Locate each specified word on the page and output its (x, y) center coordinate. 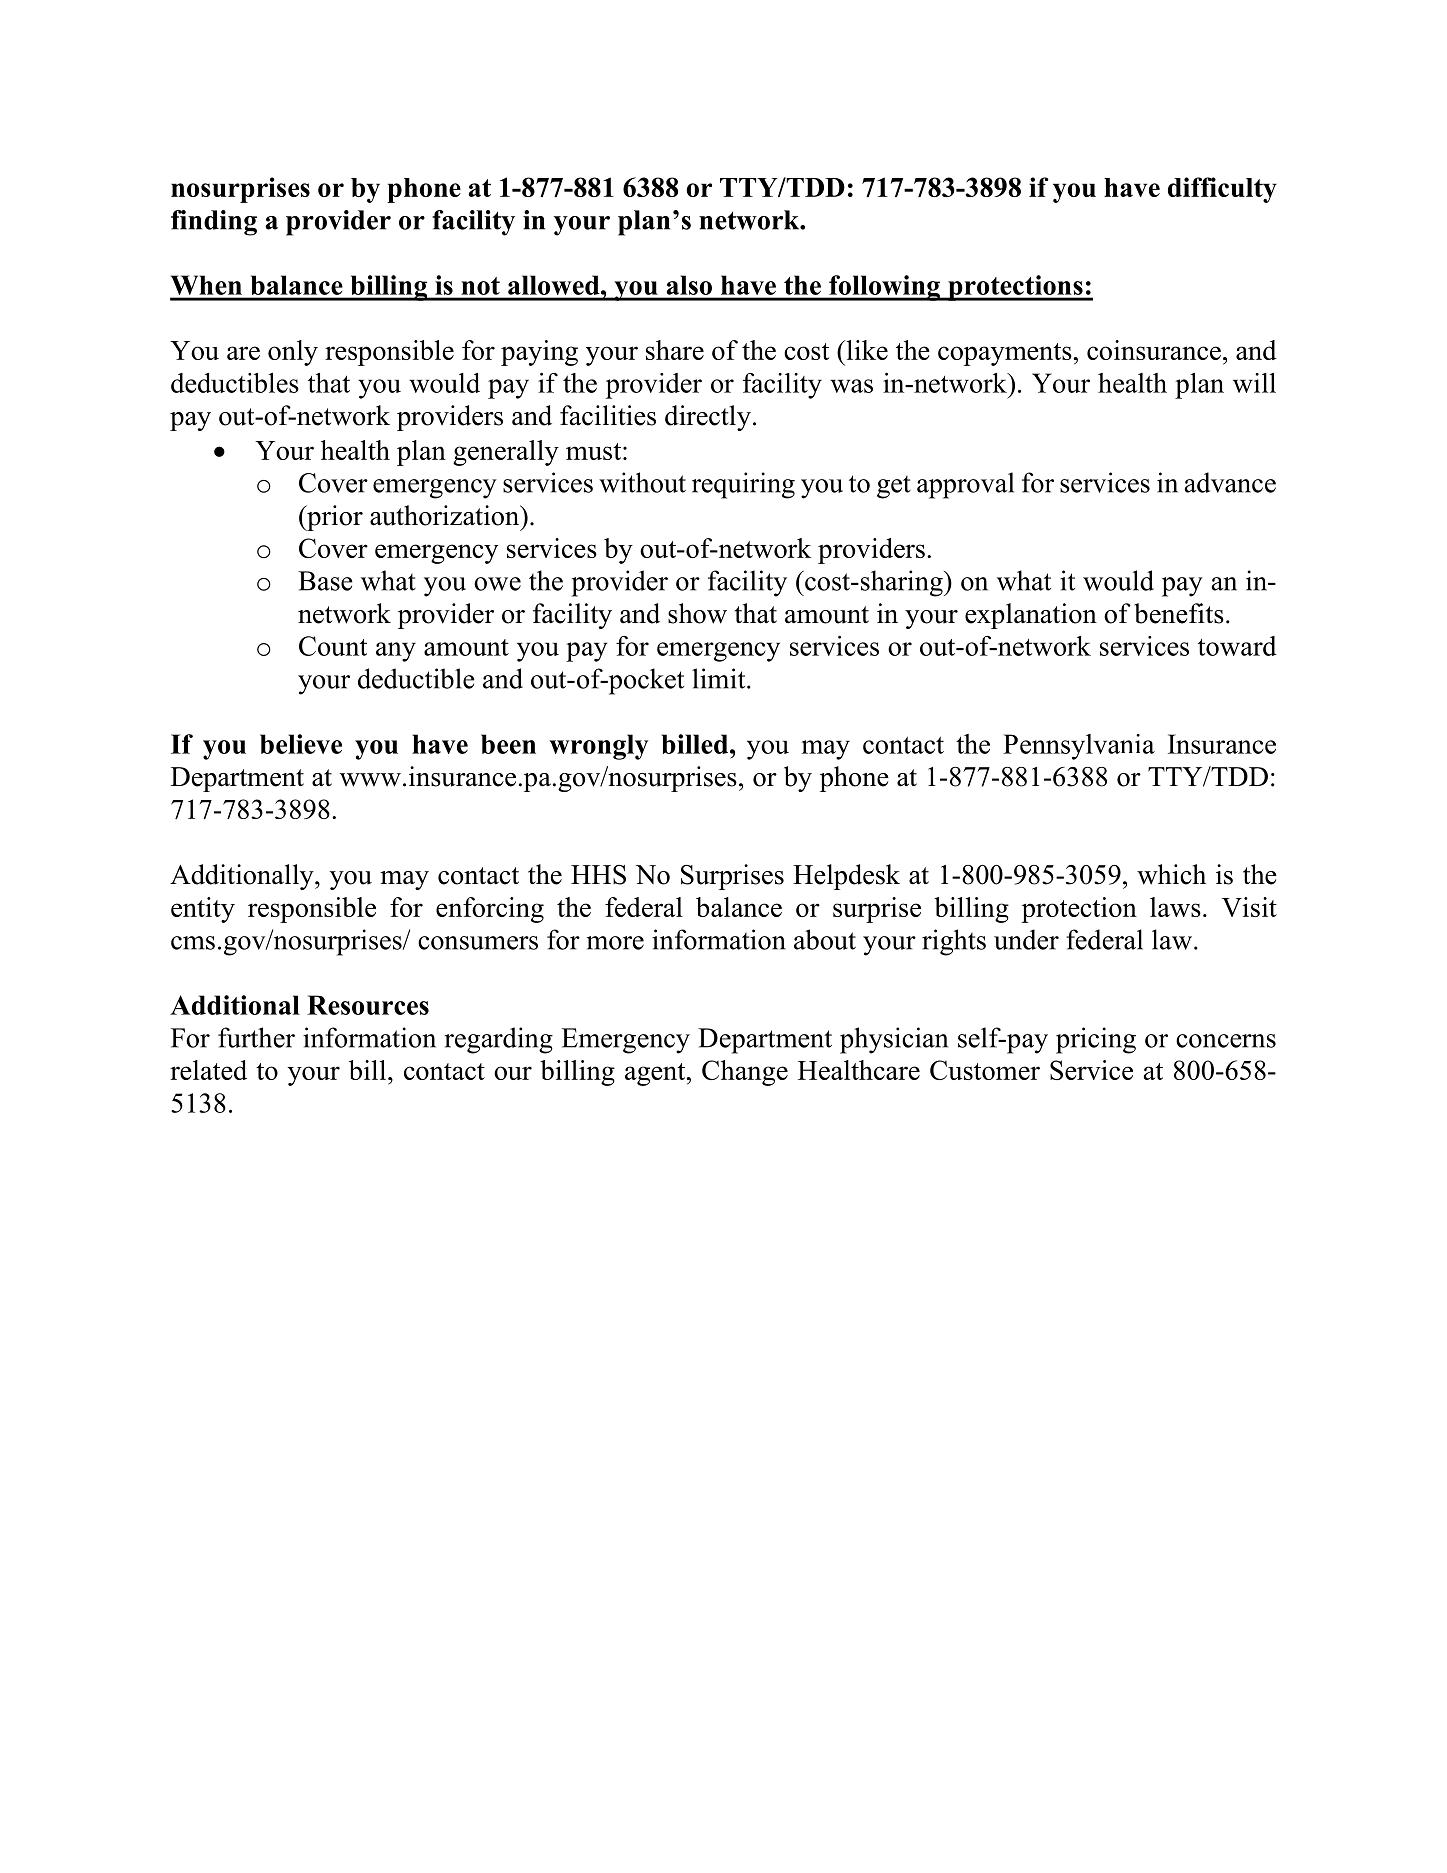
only (293, 353)
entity (203, 910)
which (1171, 874)
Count (333, 646)
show (697, 613)
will (1254, 383)
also (689, 285)
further (256, 1037)
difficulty (1222, 190)
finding (214, 223)
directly (708, 418)
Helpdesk (846, 877)
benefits (1179, 613)
